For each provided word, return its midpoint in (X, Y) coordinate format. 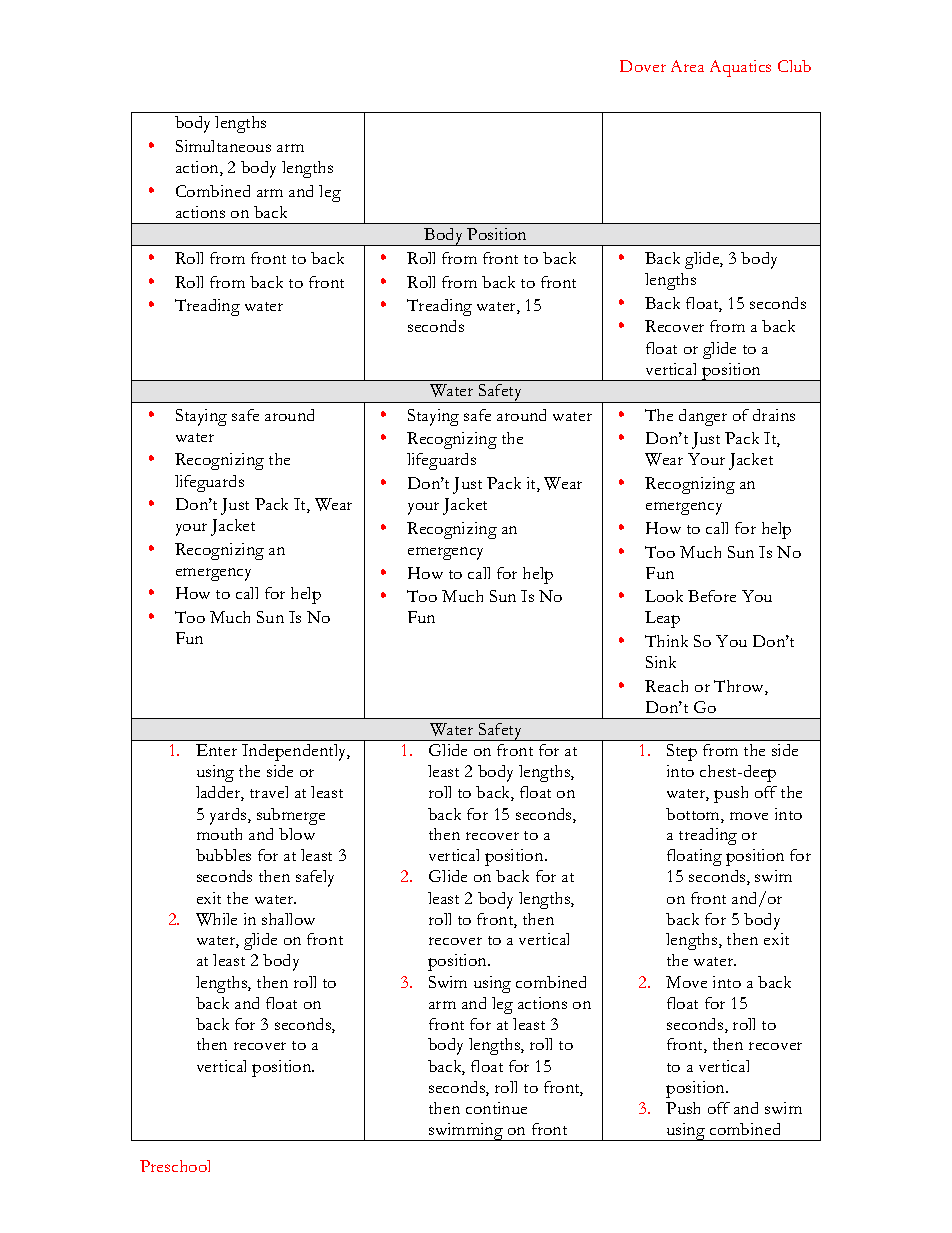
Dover (643, 66)
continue (496, 1108)
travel (269, 792)
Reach (666, 686)
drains (774, 415)
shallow (288, 919)
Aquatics (740, 68)
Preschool (175, 1166)
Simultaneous (223, 146)
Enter (216, 750)
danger (703, 417)
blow (297, 834)
